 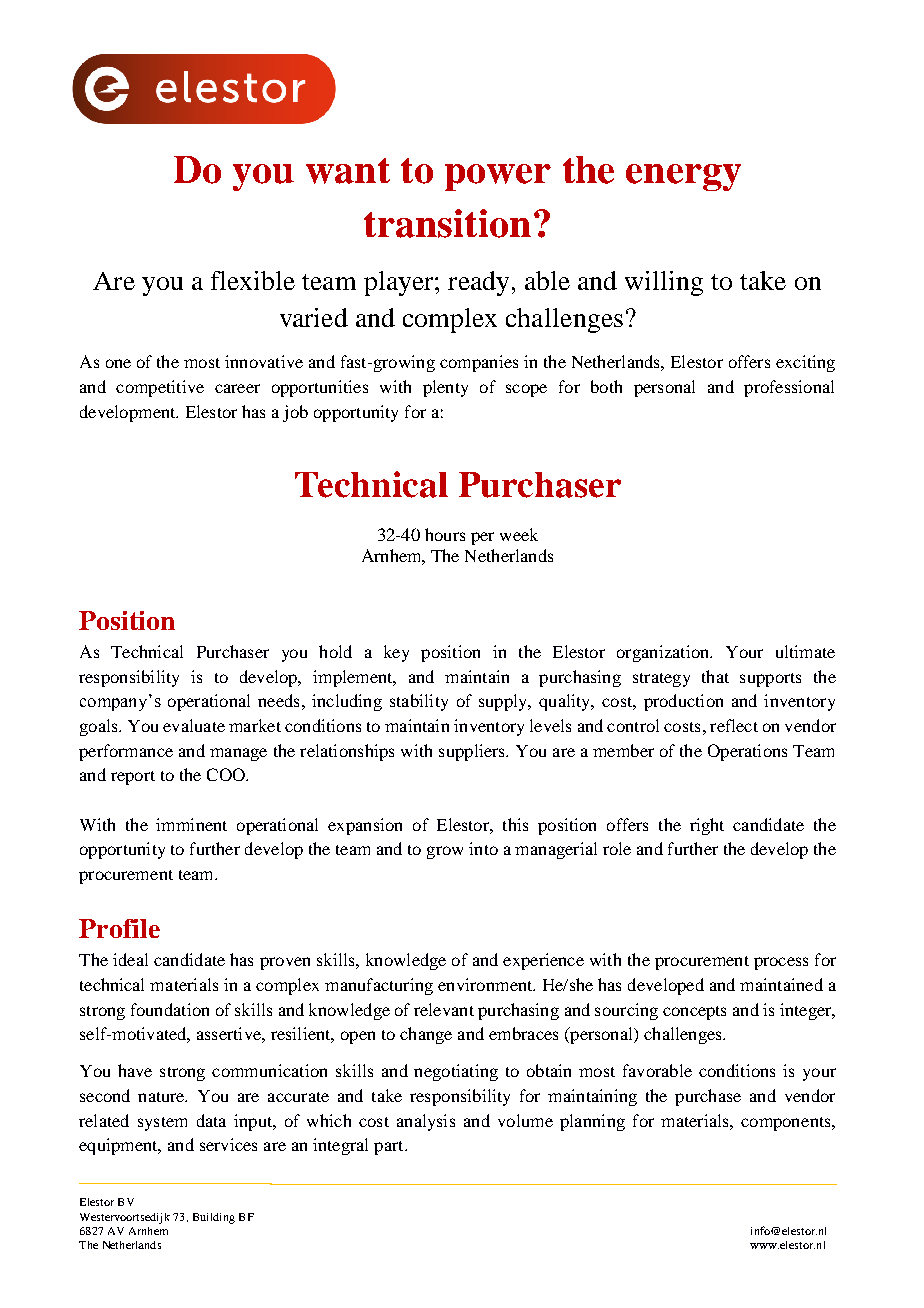 I want to click on that, so click(x=715, y=676).
